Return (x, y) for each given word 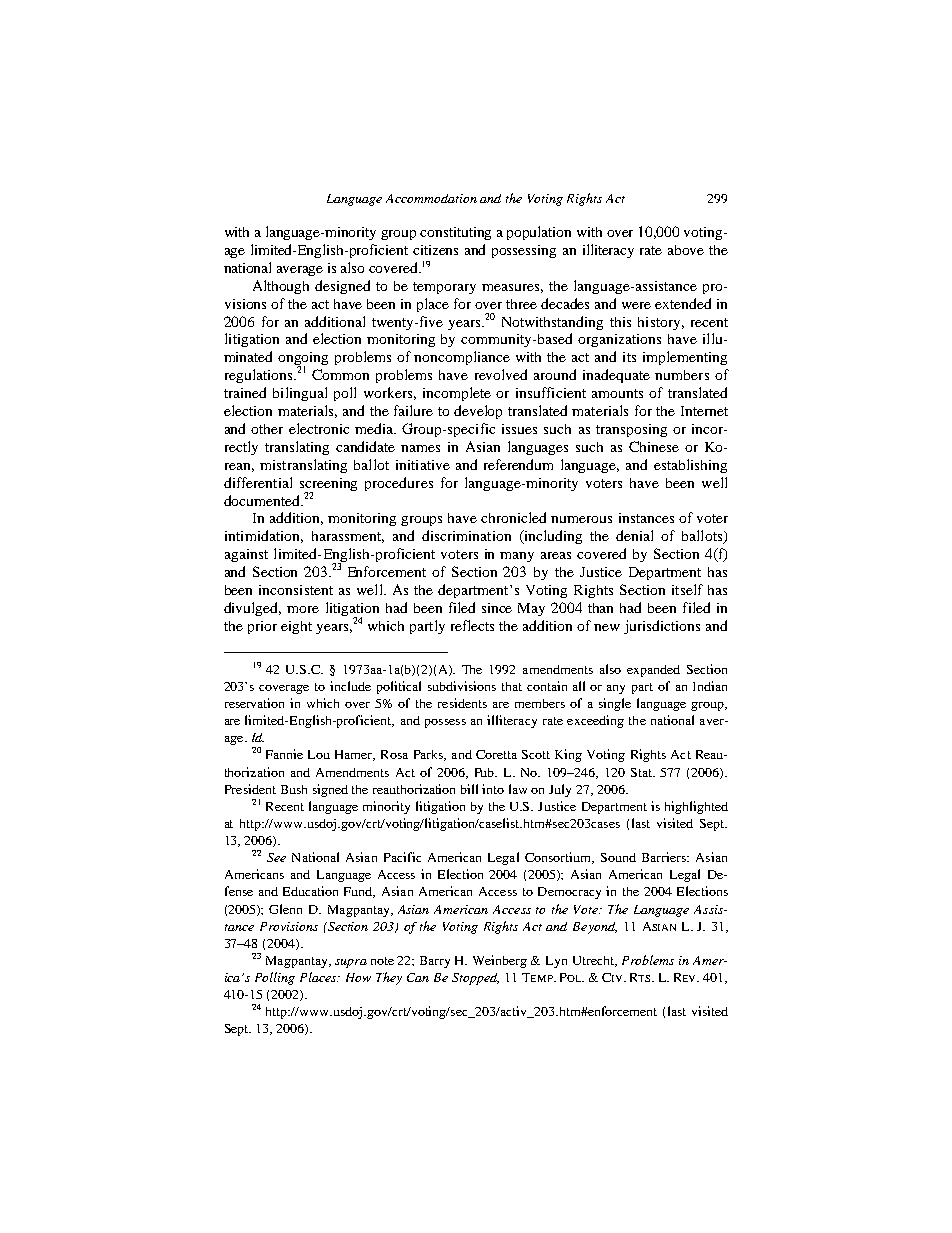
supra (351, 963)
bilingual (300, 394)
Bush (294, 789)
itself (687, 589)
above (686, 250)
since (497, 608)
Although (281, 287)
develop (478, 412)
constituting (455, 233)
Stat (643, 772)
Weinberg (500, 961)
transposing (631, 430)
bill (469, 789)
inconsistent (296, 590)
